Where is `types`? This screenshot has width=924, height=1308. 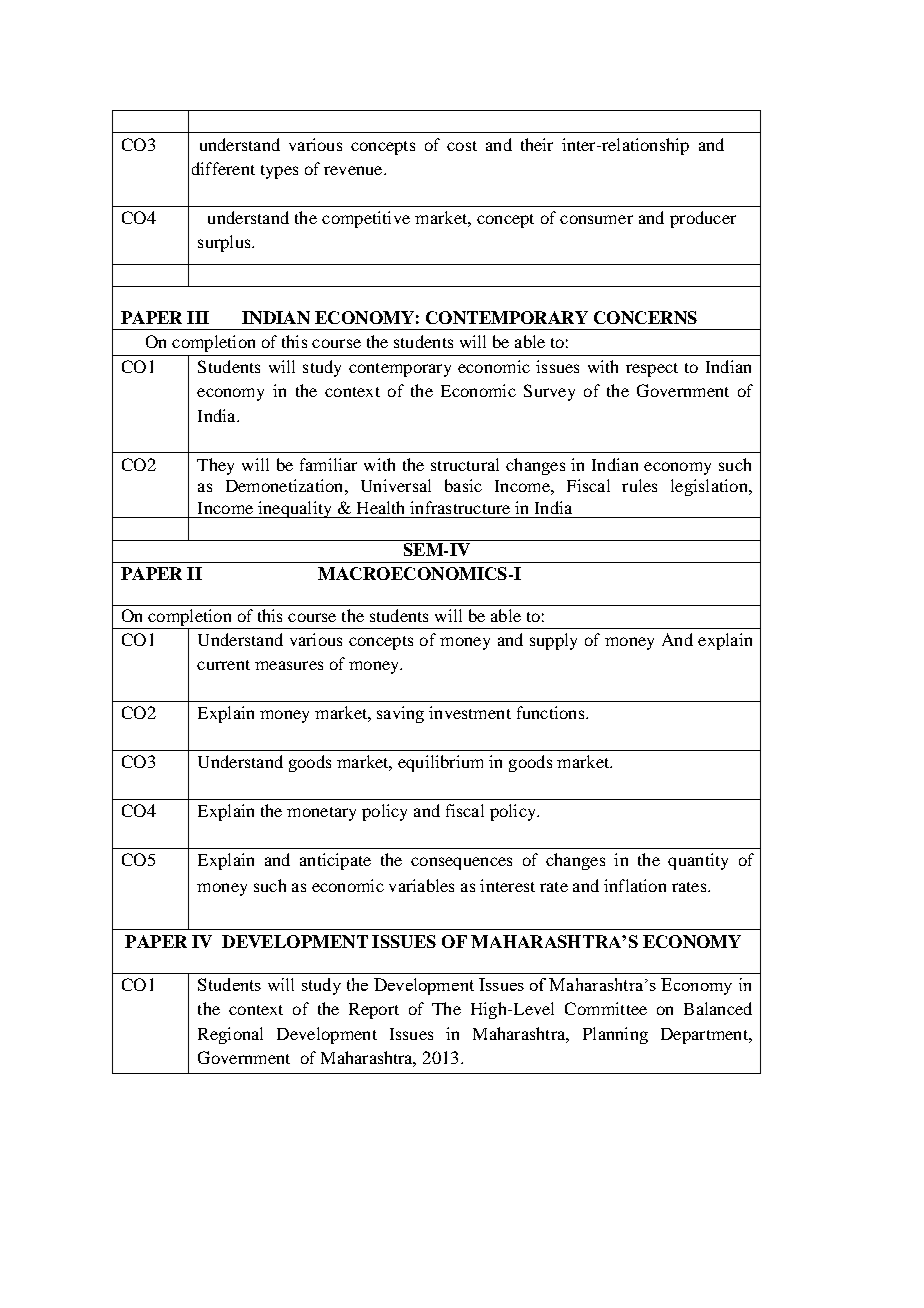
types is located at coordinates (279, 172).
